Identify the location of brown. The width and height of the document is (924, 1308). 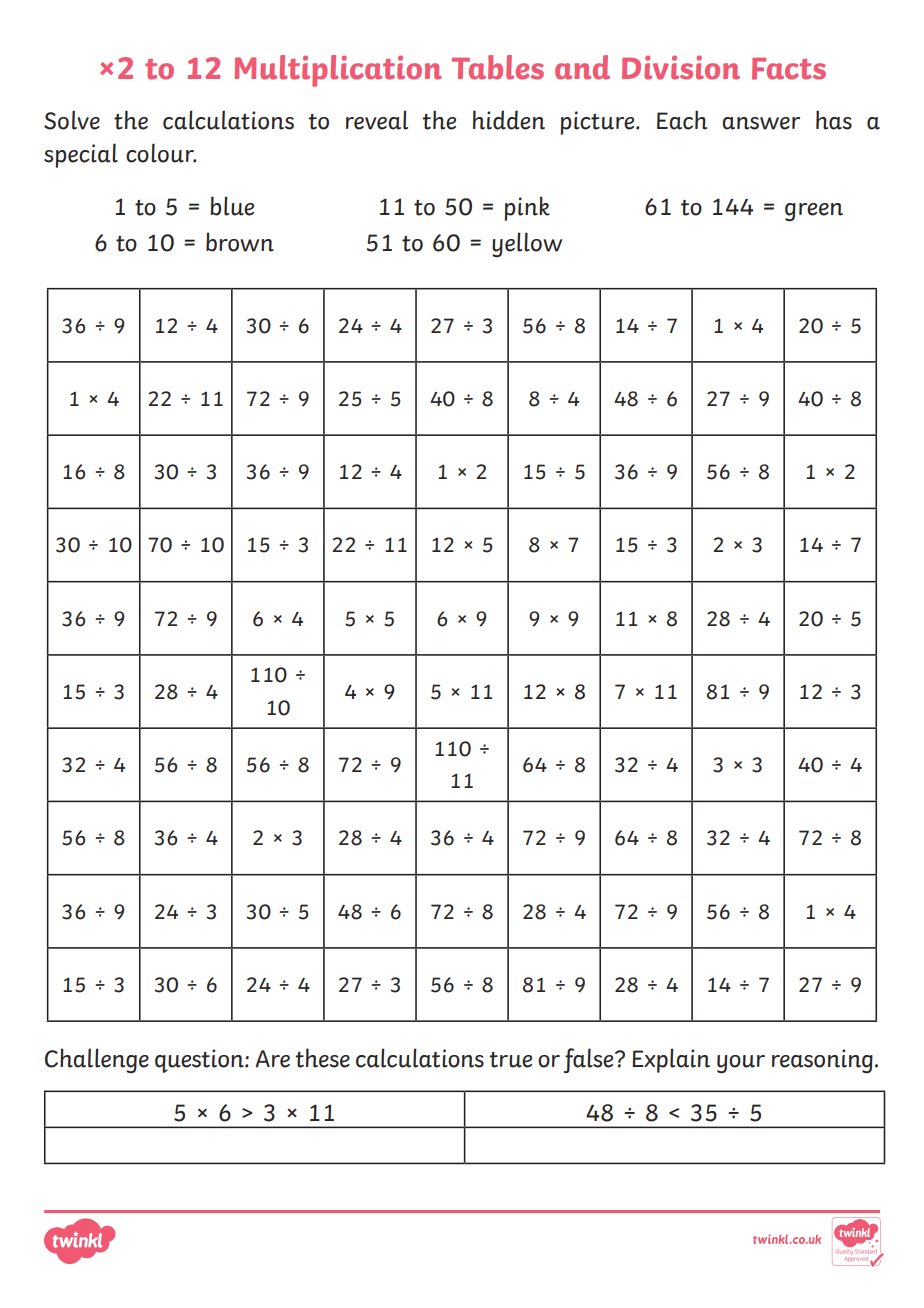
(240, 242).
